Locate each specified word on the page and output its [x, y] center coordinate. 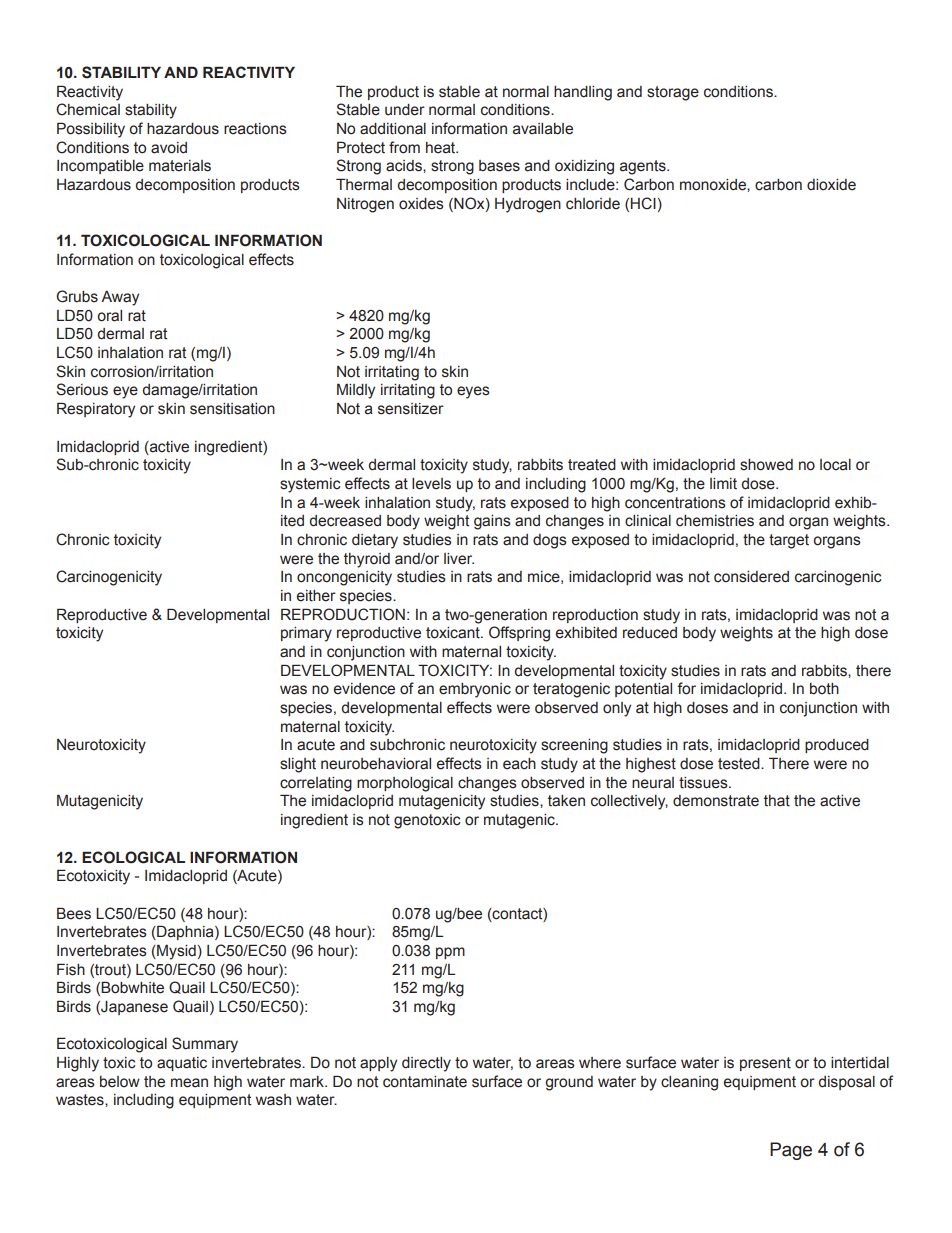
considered [751, 577]
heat [442, 148]
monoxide [714, 185]
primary [306, 634]
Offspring [519, 634]
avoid [169, 148]
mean [189, 1083]
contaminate [425, 1082]
